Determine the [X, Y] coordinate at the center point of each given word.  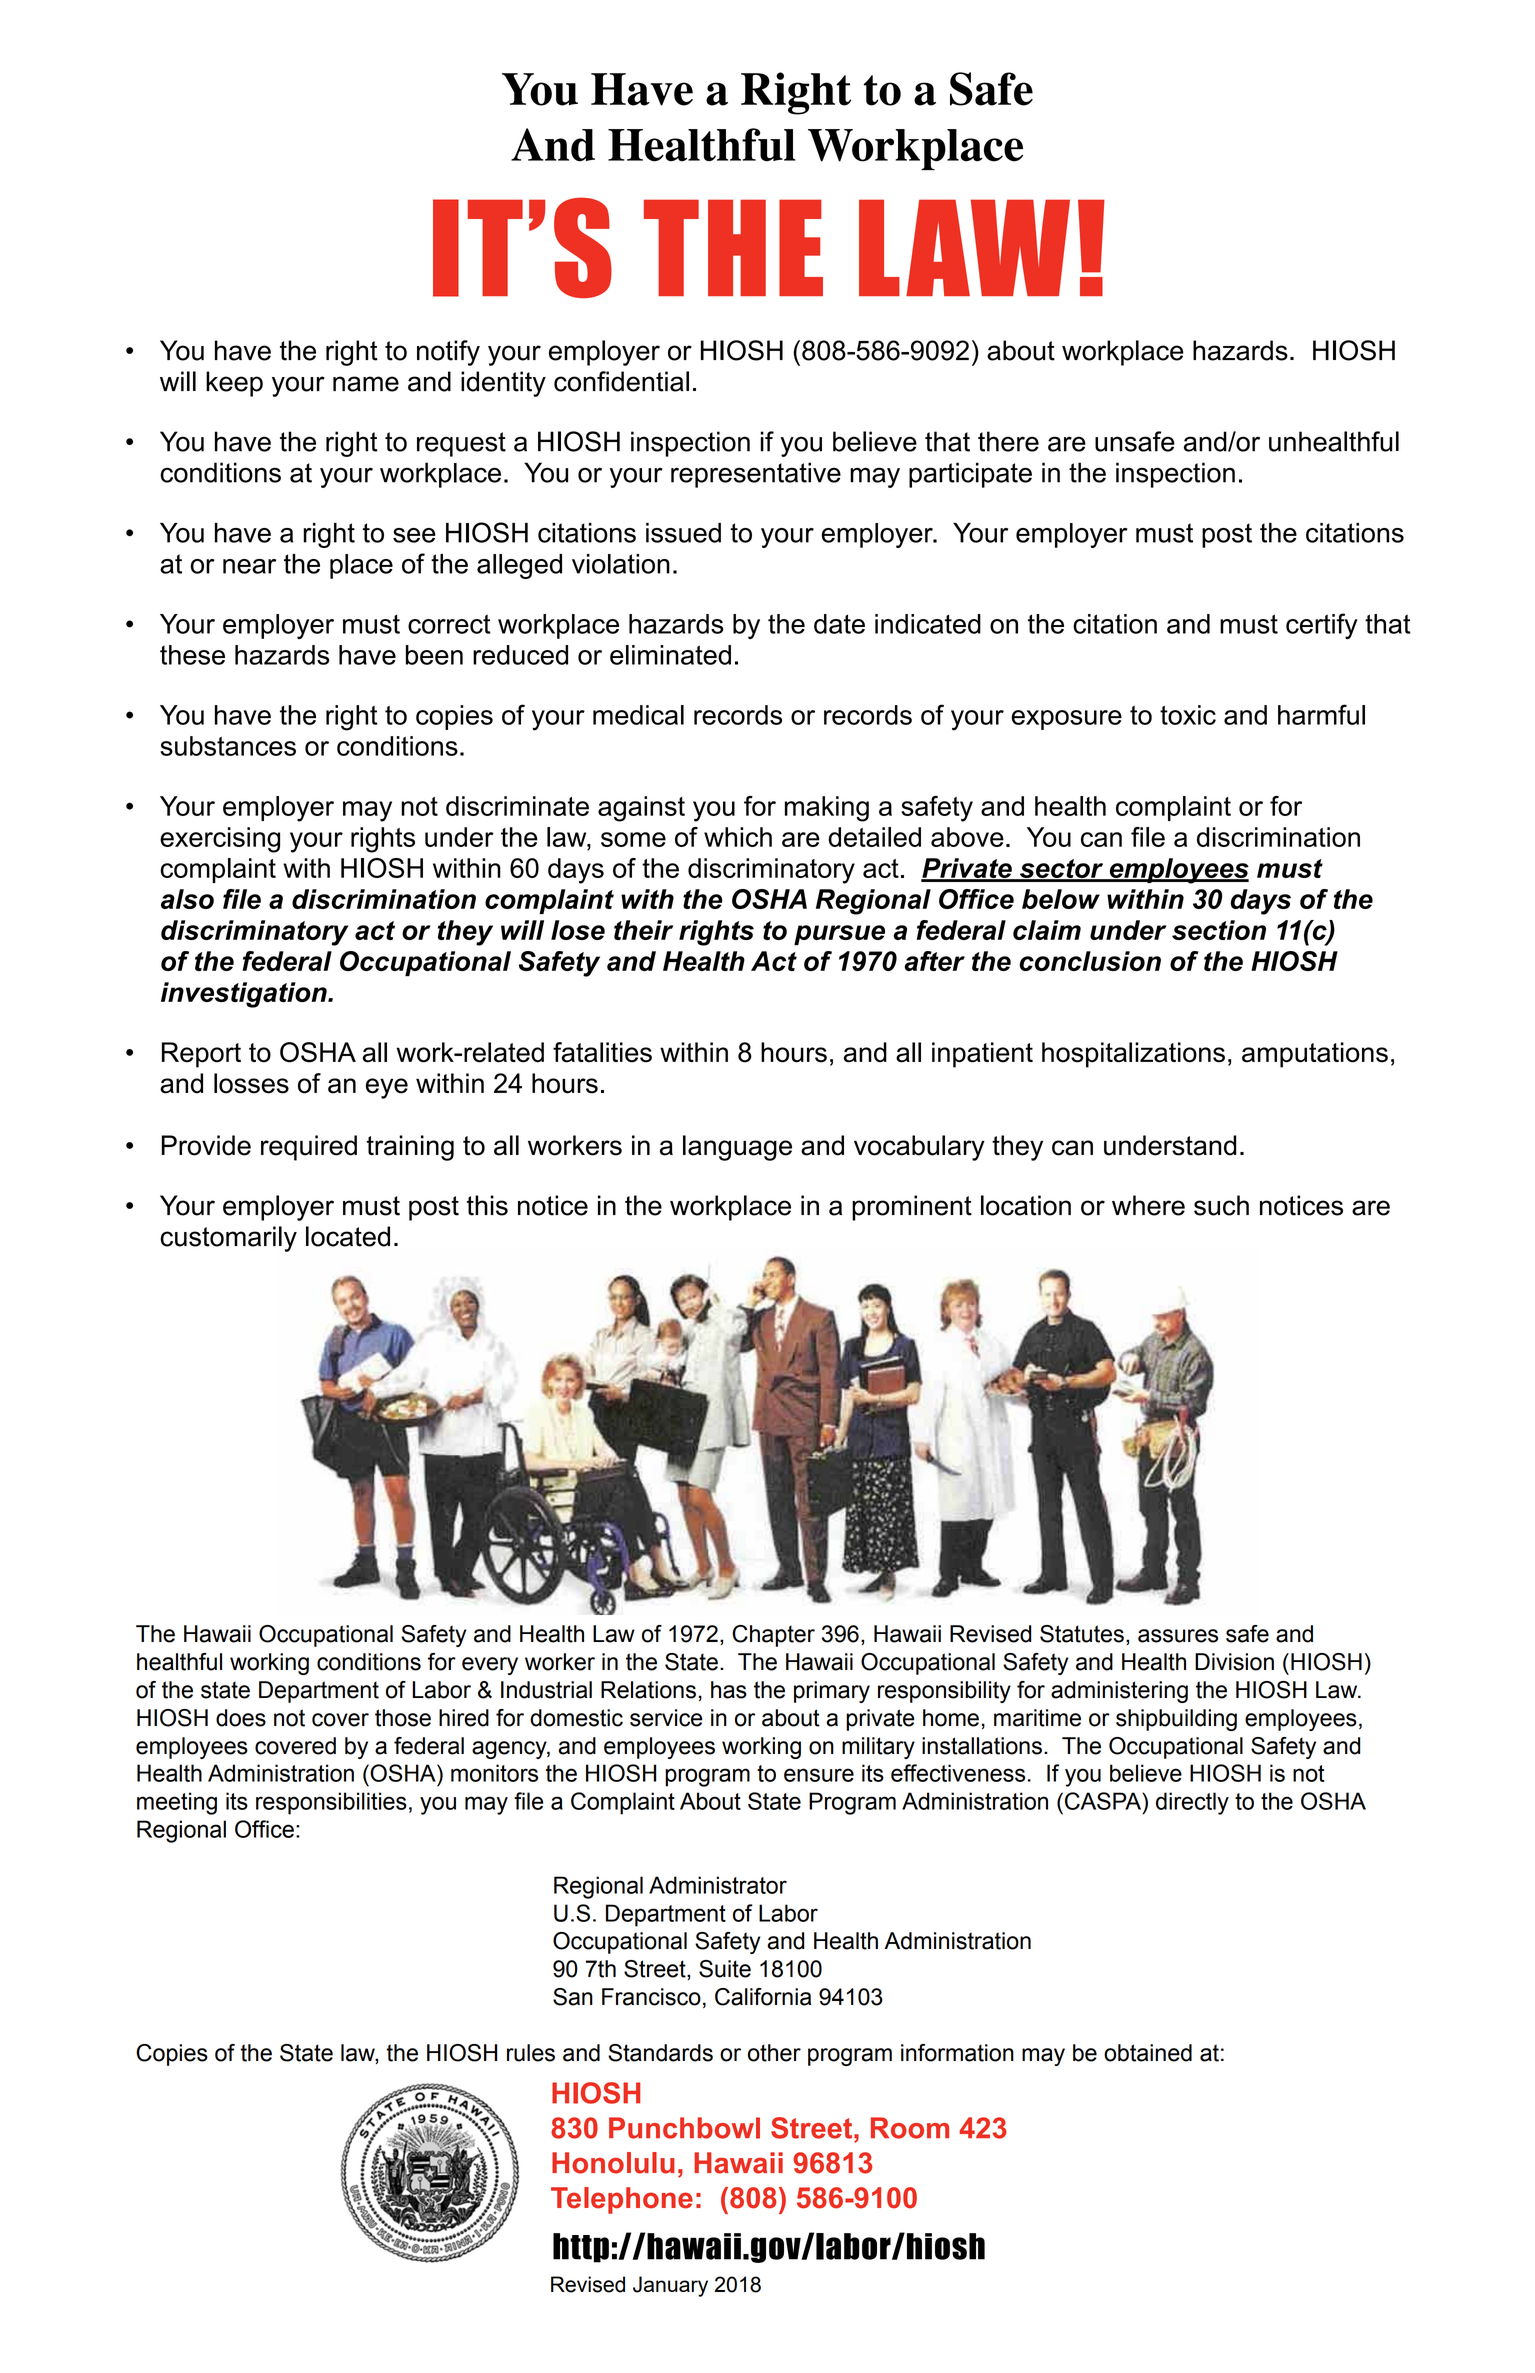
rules [531, 2053]
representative [756, 475]
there [1008, 441]
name [366, 384]
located [348, 1236]
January [670, 2286]
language [737, 1148]
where [1148, 1205]
